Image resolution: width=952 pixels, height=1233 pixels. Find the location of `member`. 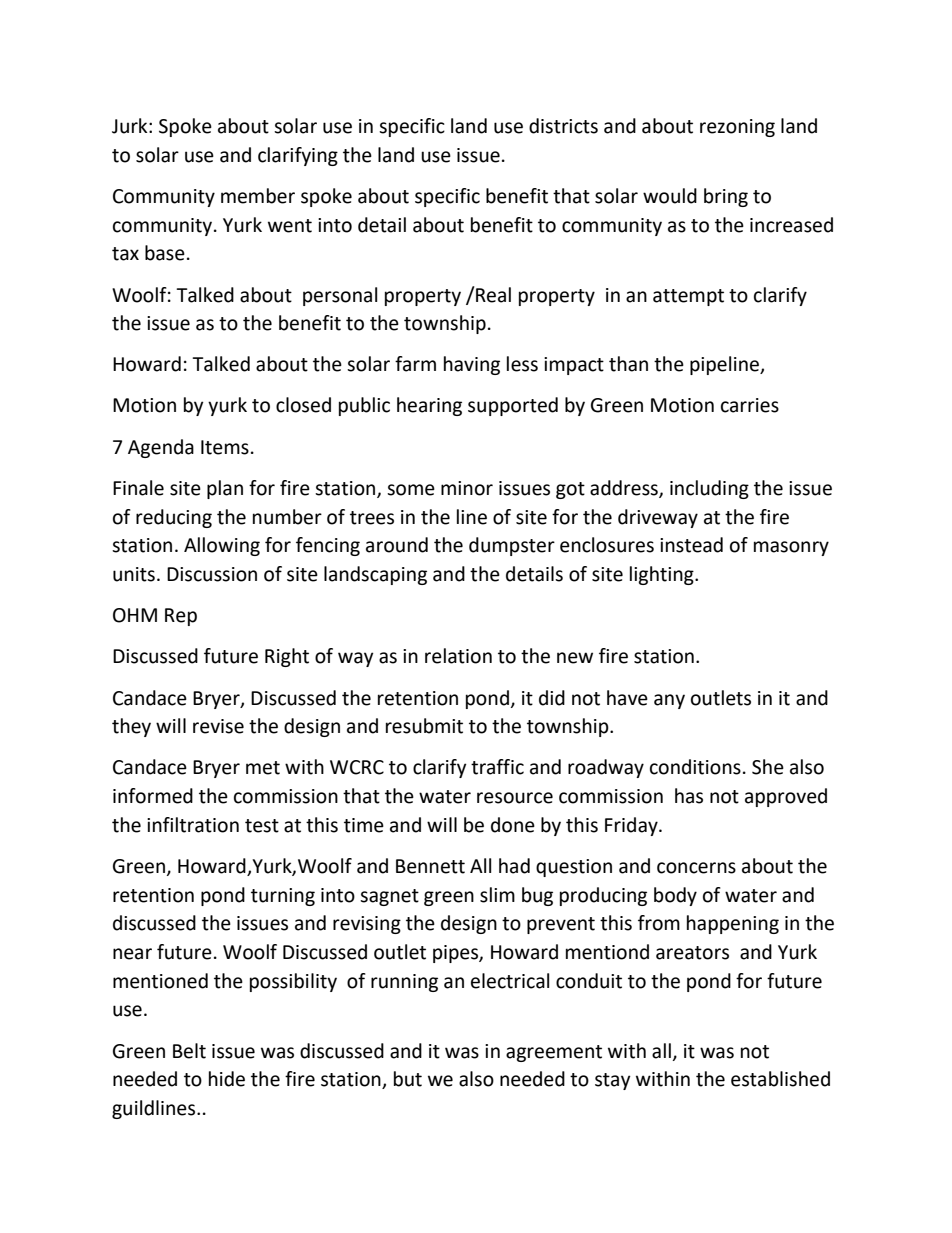

member is located at coordinates (258, 196).
